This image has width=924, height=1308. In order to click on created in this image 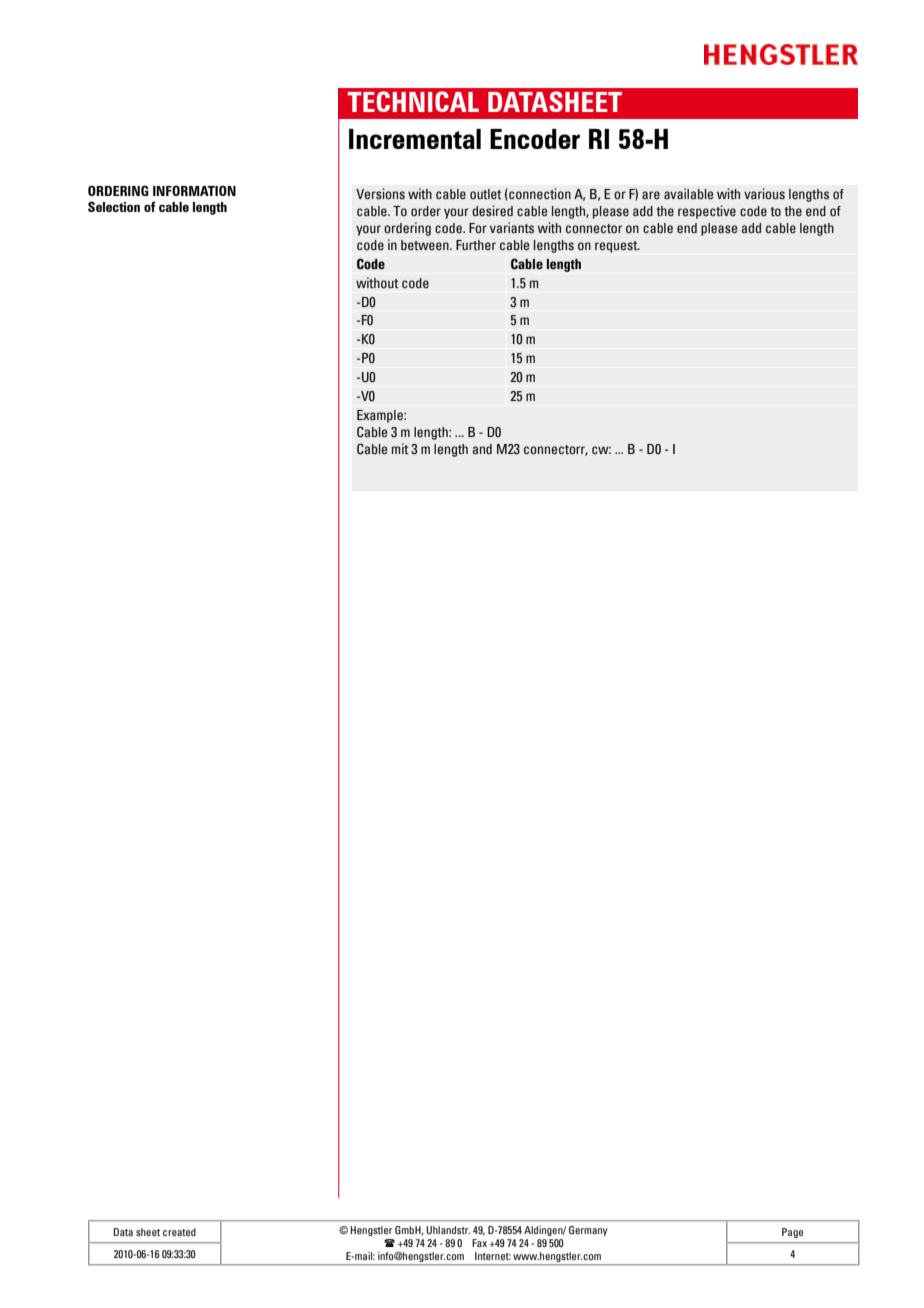, I will do `click(179, 1232)`.
